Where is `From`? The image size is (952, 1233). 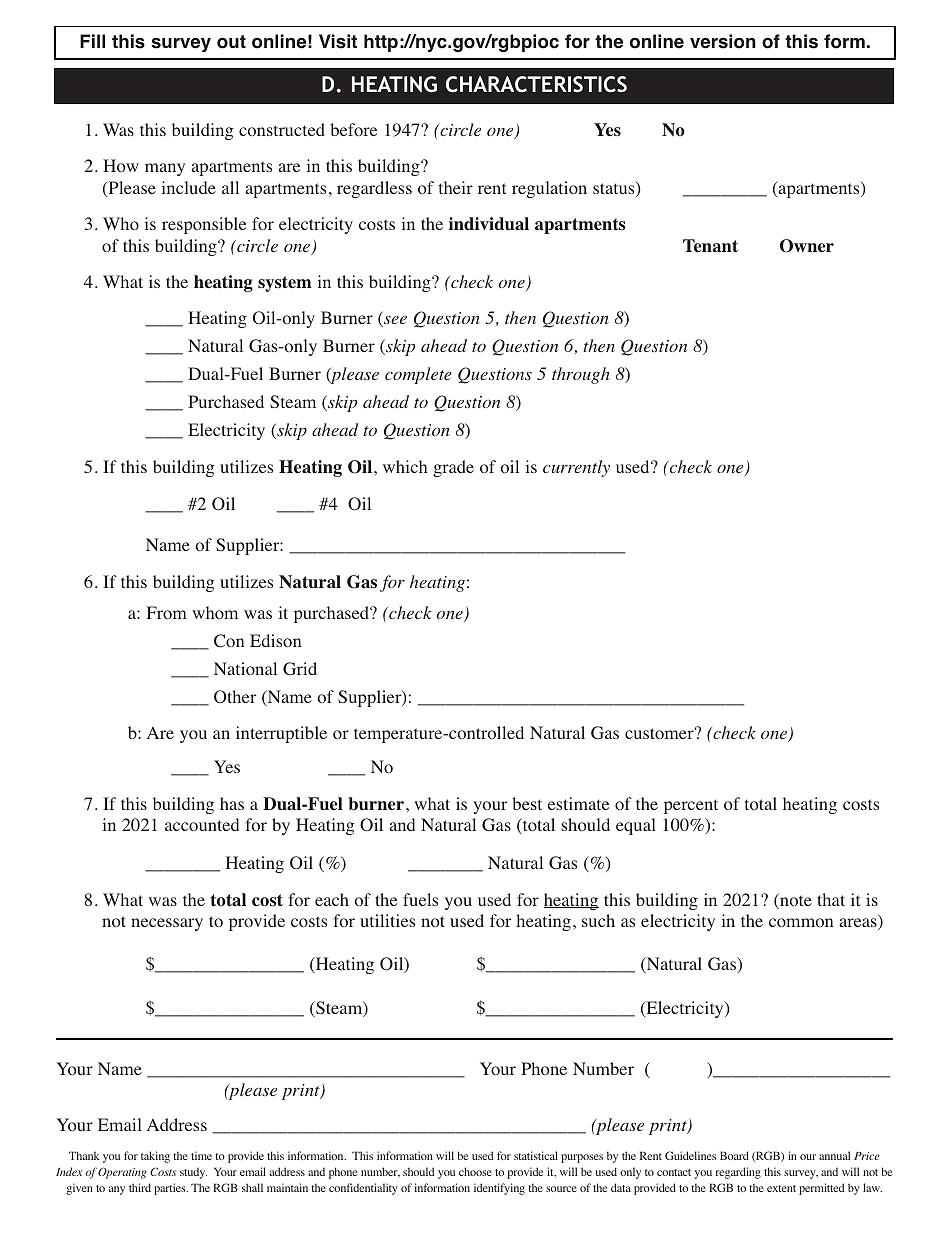 From is located at coordinates (167, 613).
